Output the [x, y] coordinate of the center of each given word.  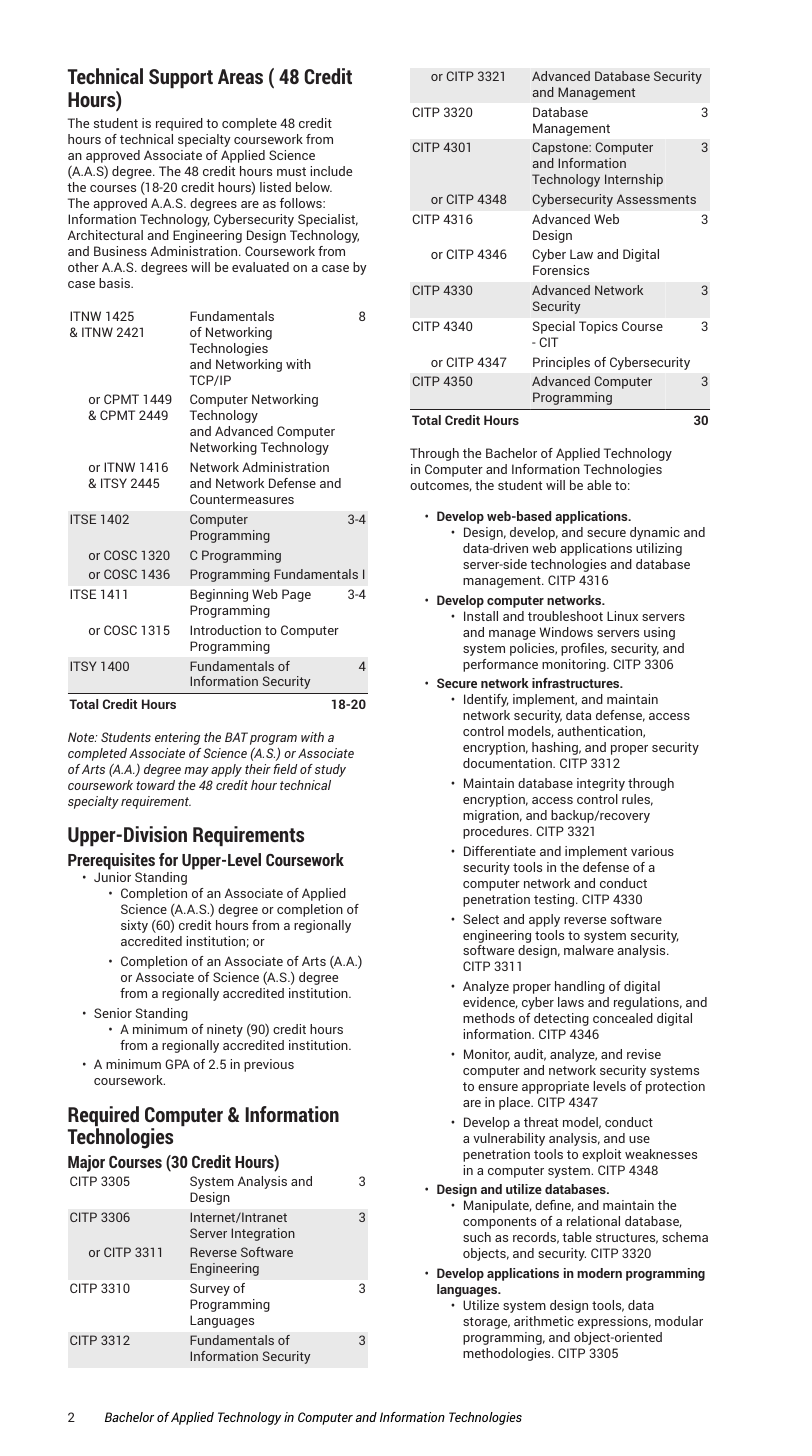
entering [177, 738]
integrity [601, 784]
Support [181, 78]
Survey [210, 1289]
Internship [634, 180]
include [331, 171]
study [330, 770]
